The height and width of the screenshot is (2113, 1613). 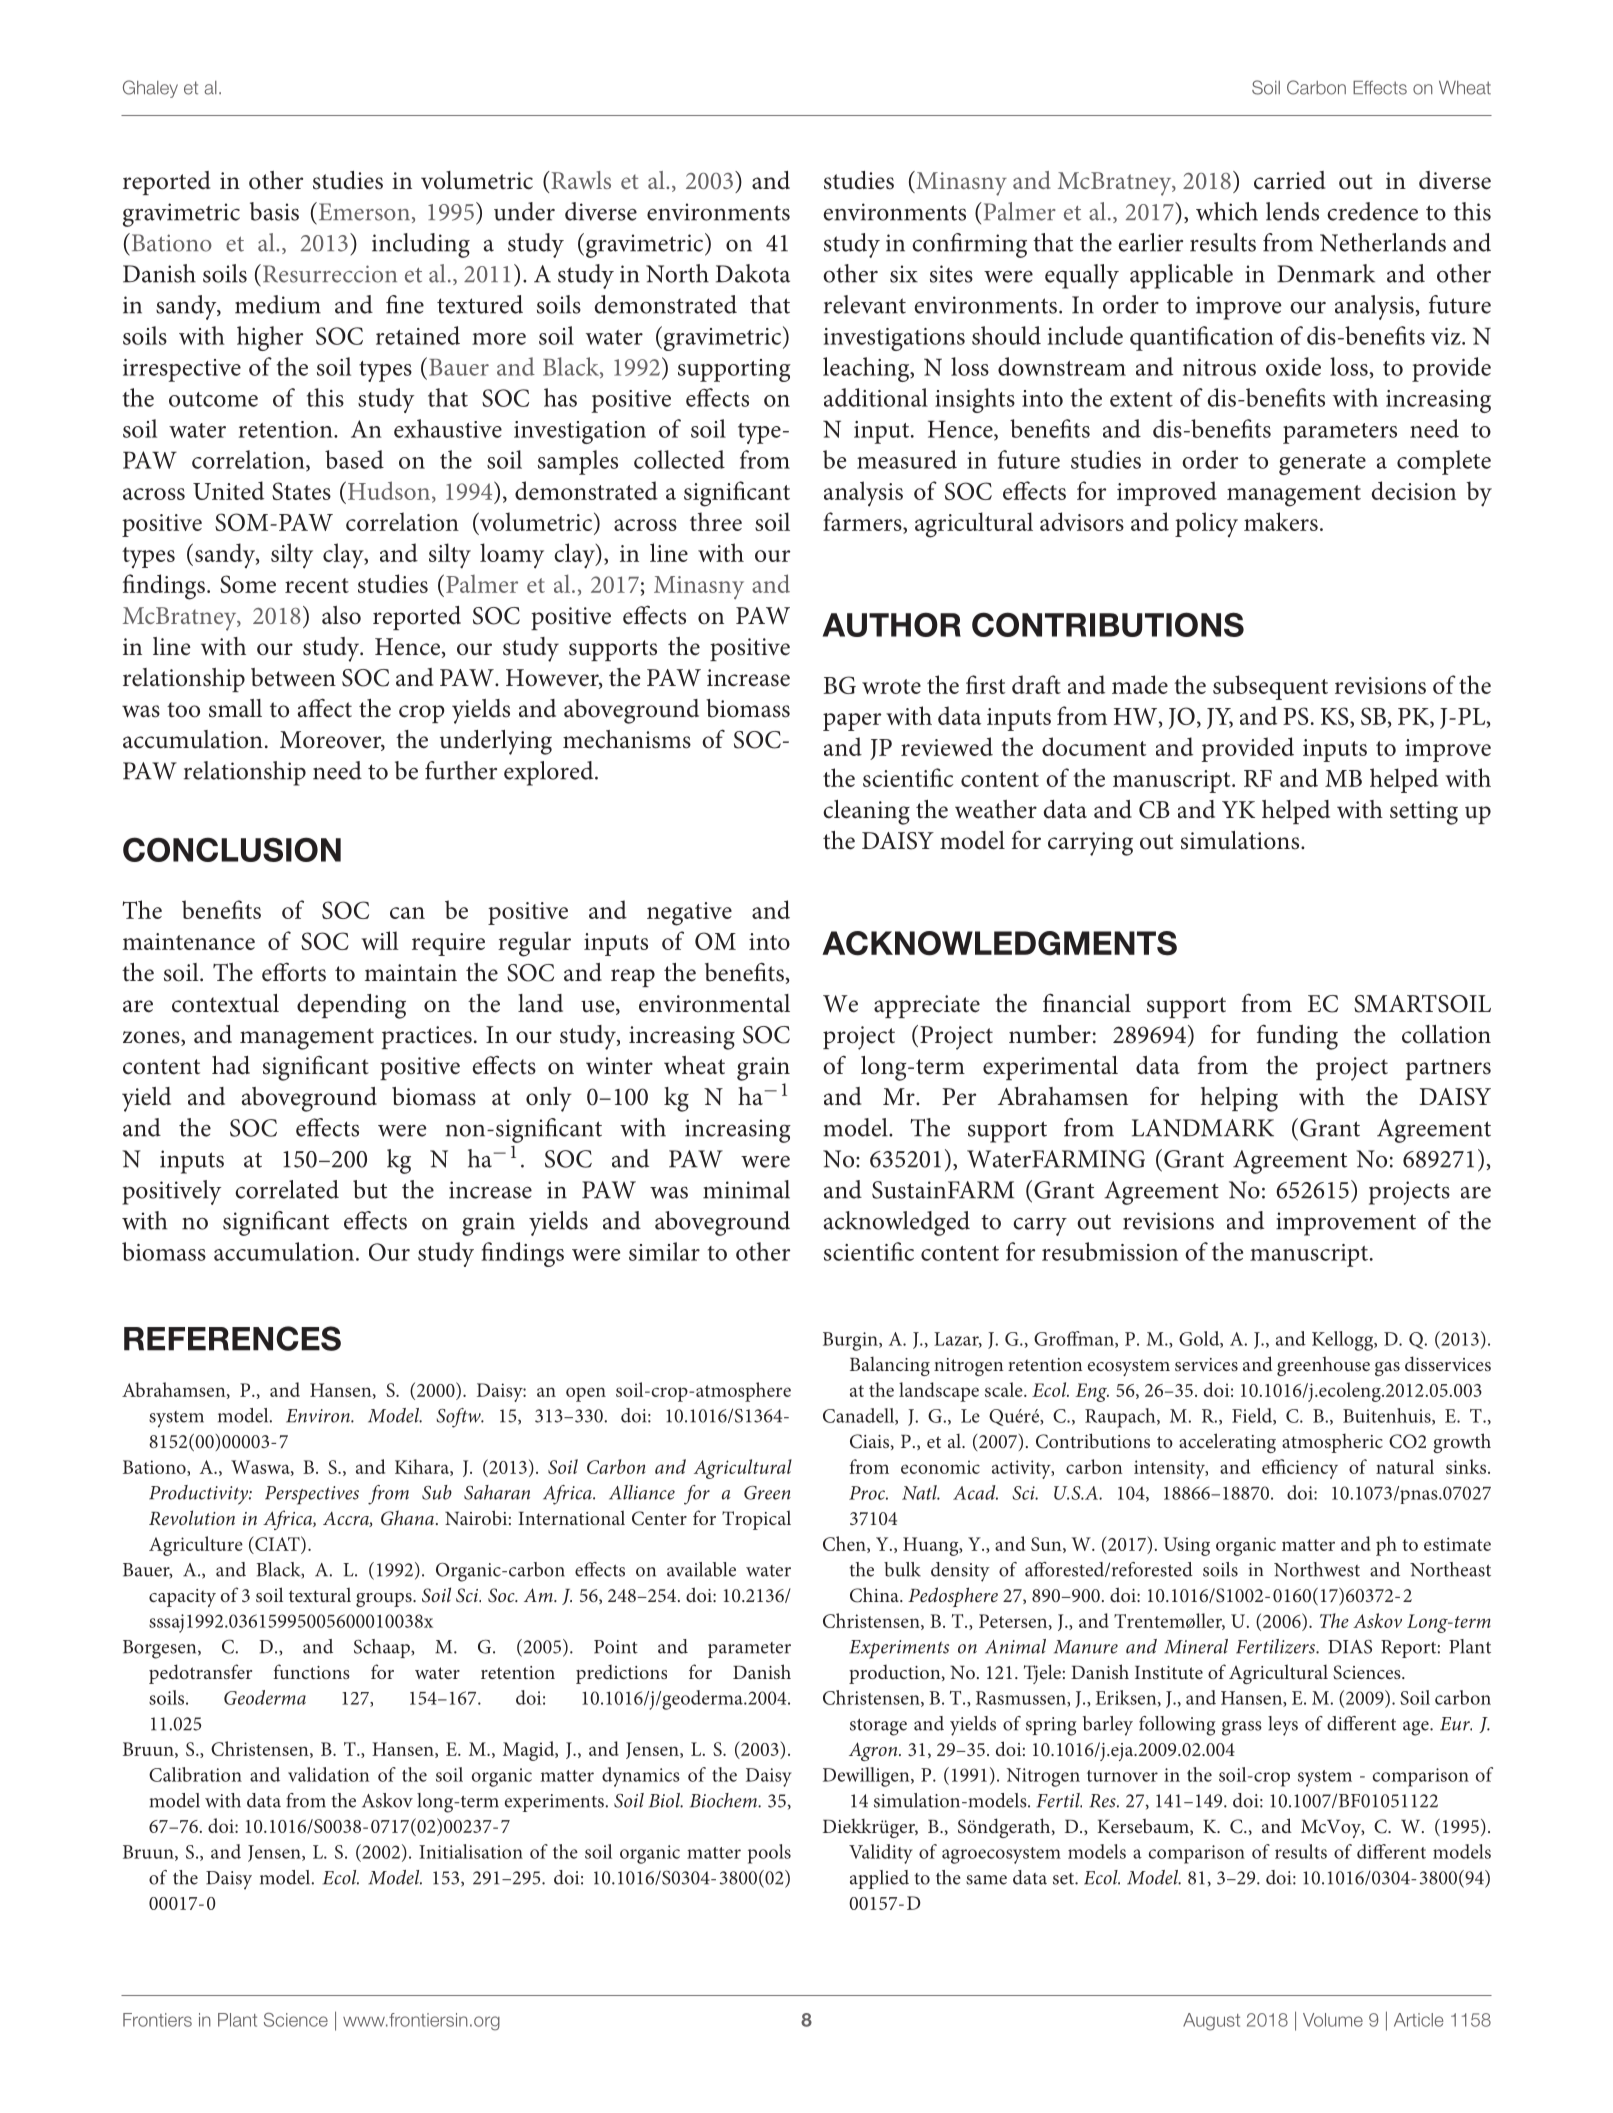 I want to click on cleaning, so click(x=866, y=812).
